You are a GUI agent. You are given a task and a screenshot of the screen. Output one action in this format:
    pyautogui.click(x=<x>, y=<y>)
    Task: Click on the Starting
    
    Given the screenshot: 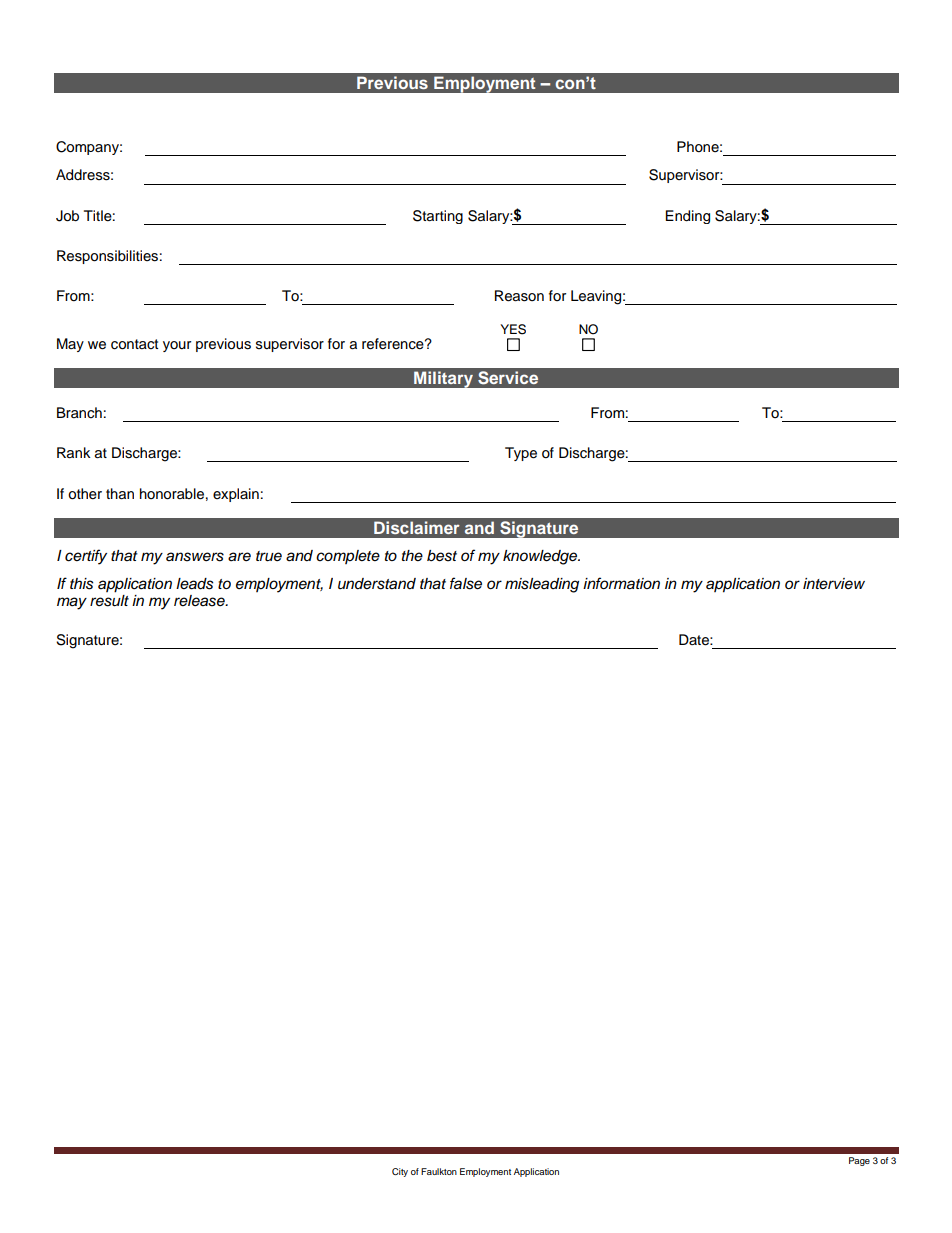 What is the action you would take?
    pyautogui.click(x=438, y=217)
